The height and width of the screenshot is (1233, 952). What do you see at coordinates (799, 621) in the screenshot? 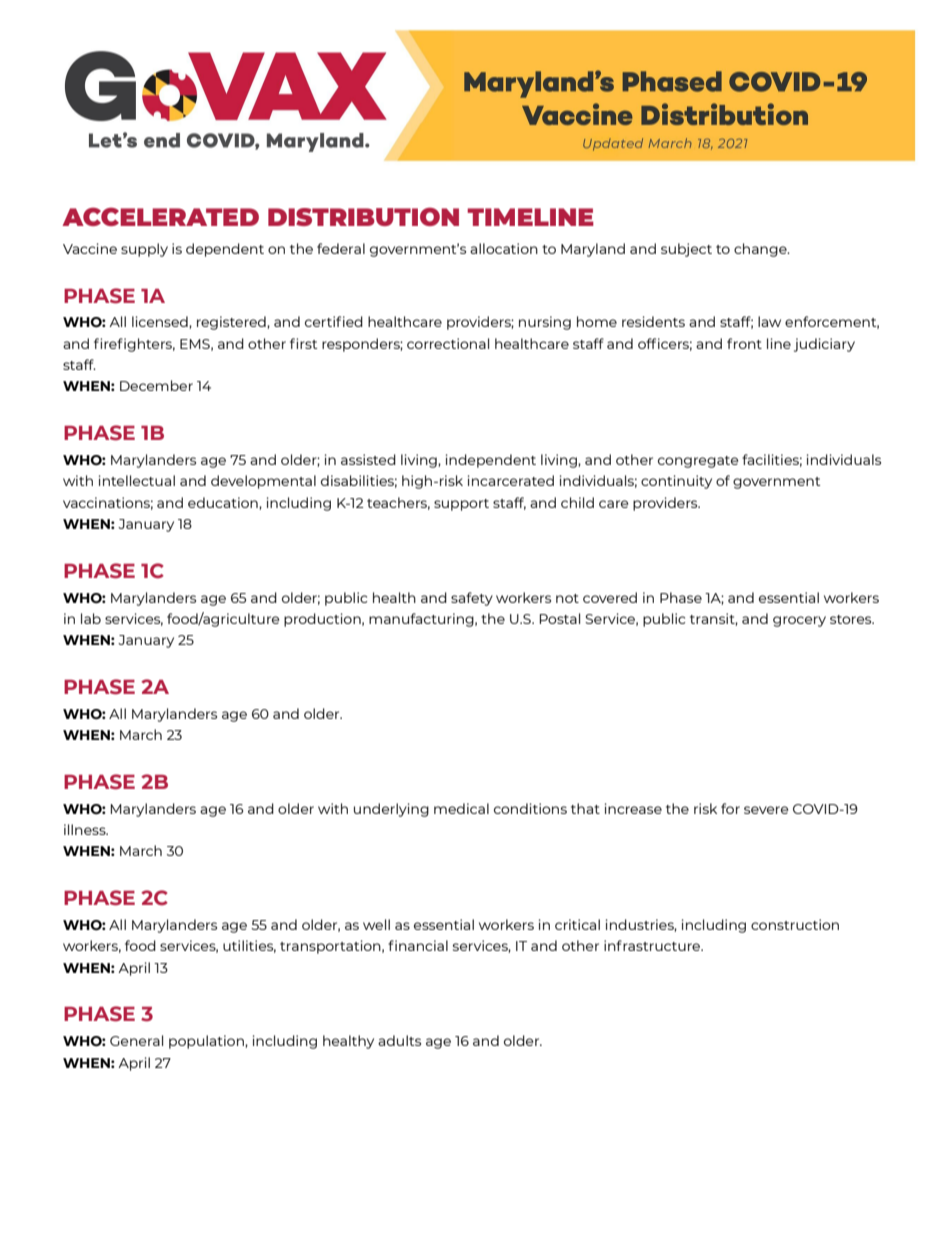
I see `grocery` at bounding box center [799, 621].
